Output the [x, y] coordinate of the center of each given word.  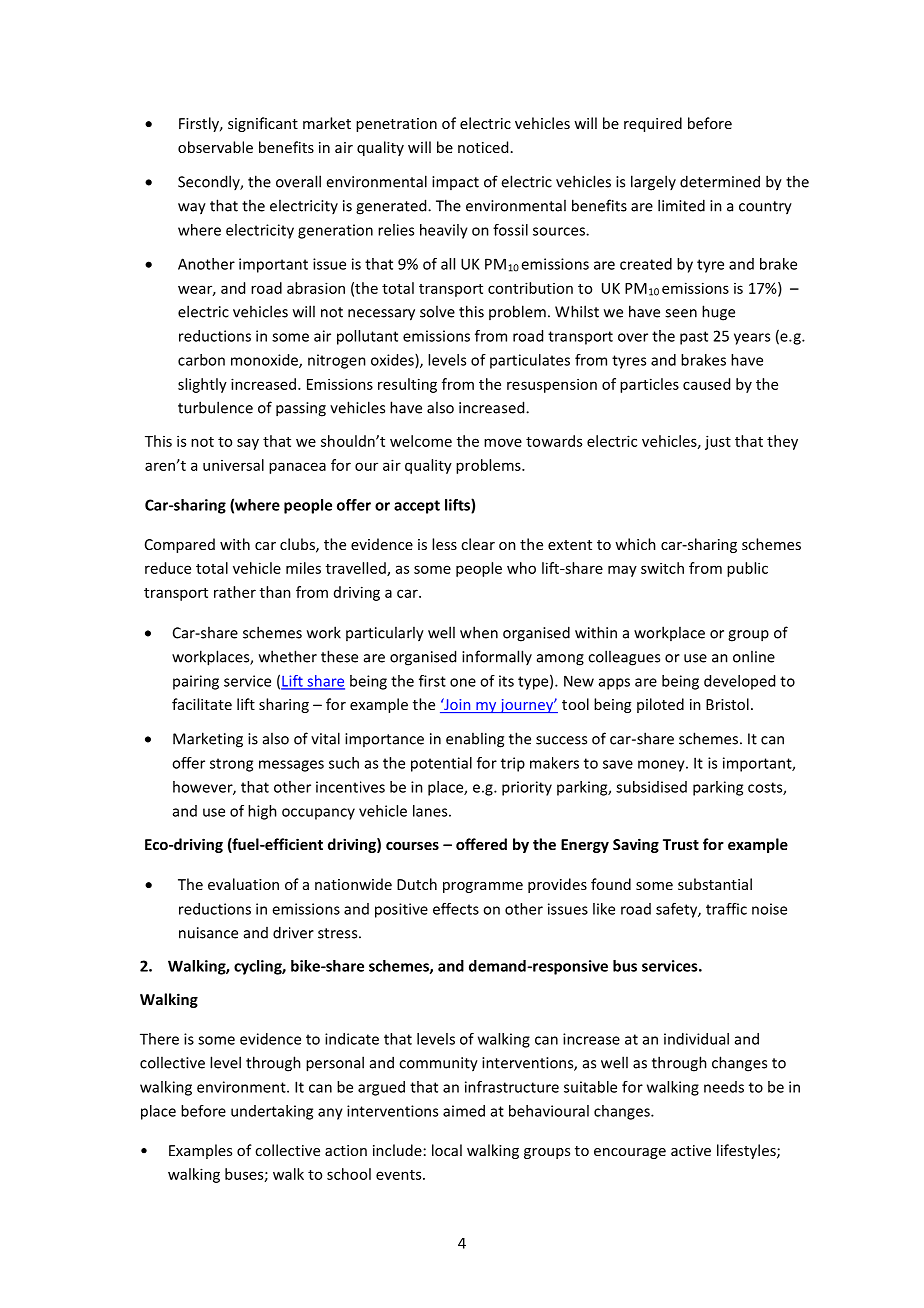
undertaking [272, 1112]
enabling [475, 740]
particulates [530, 361]
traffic [726, 909]
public [747, 569]
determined [720, 181]
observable [215, 147]
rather [235, 592]
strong [231, 765]
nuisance [208, 933]
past [694, 338]
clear [478, 544]
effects [456, 909]
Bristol [727, 704]
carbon [201, 360]
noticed [483, 147]
